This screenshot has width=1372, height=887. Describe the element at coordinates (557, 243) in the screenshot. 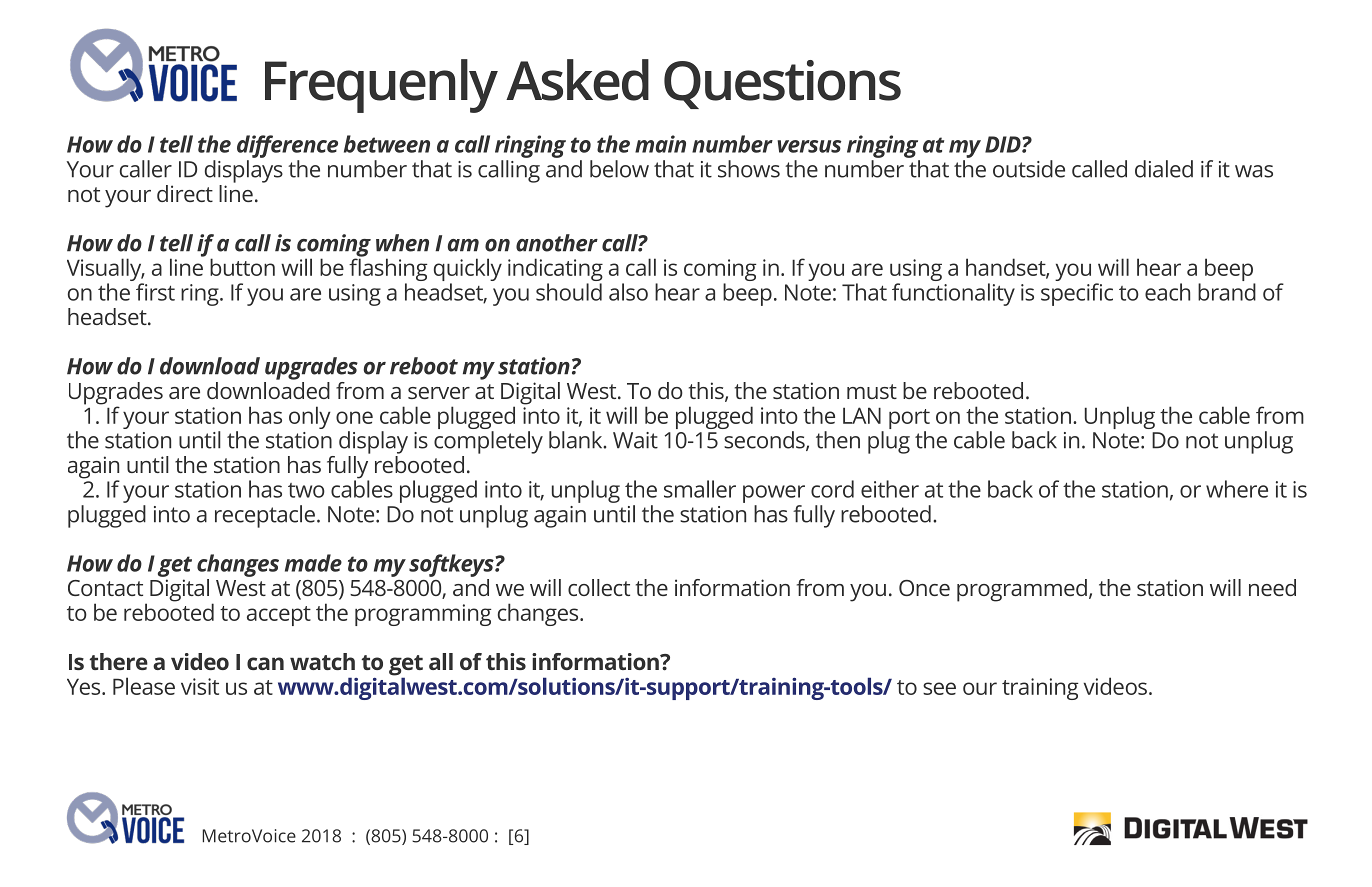

I see `another` at that location.
